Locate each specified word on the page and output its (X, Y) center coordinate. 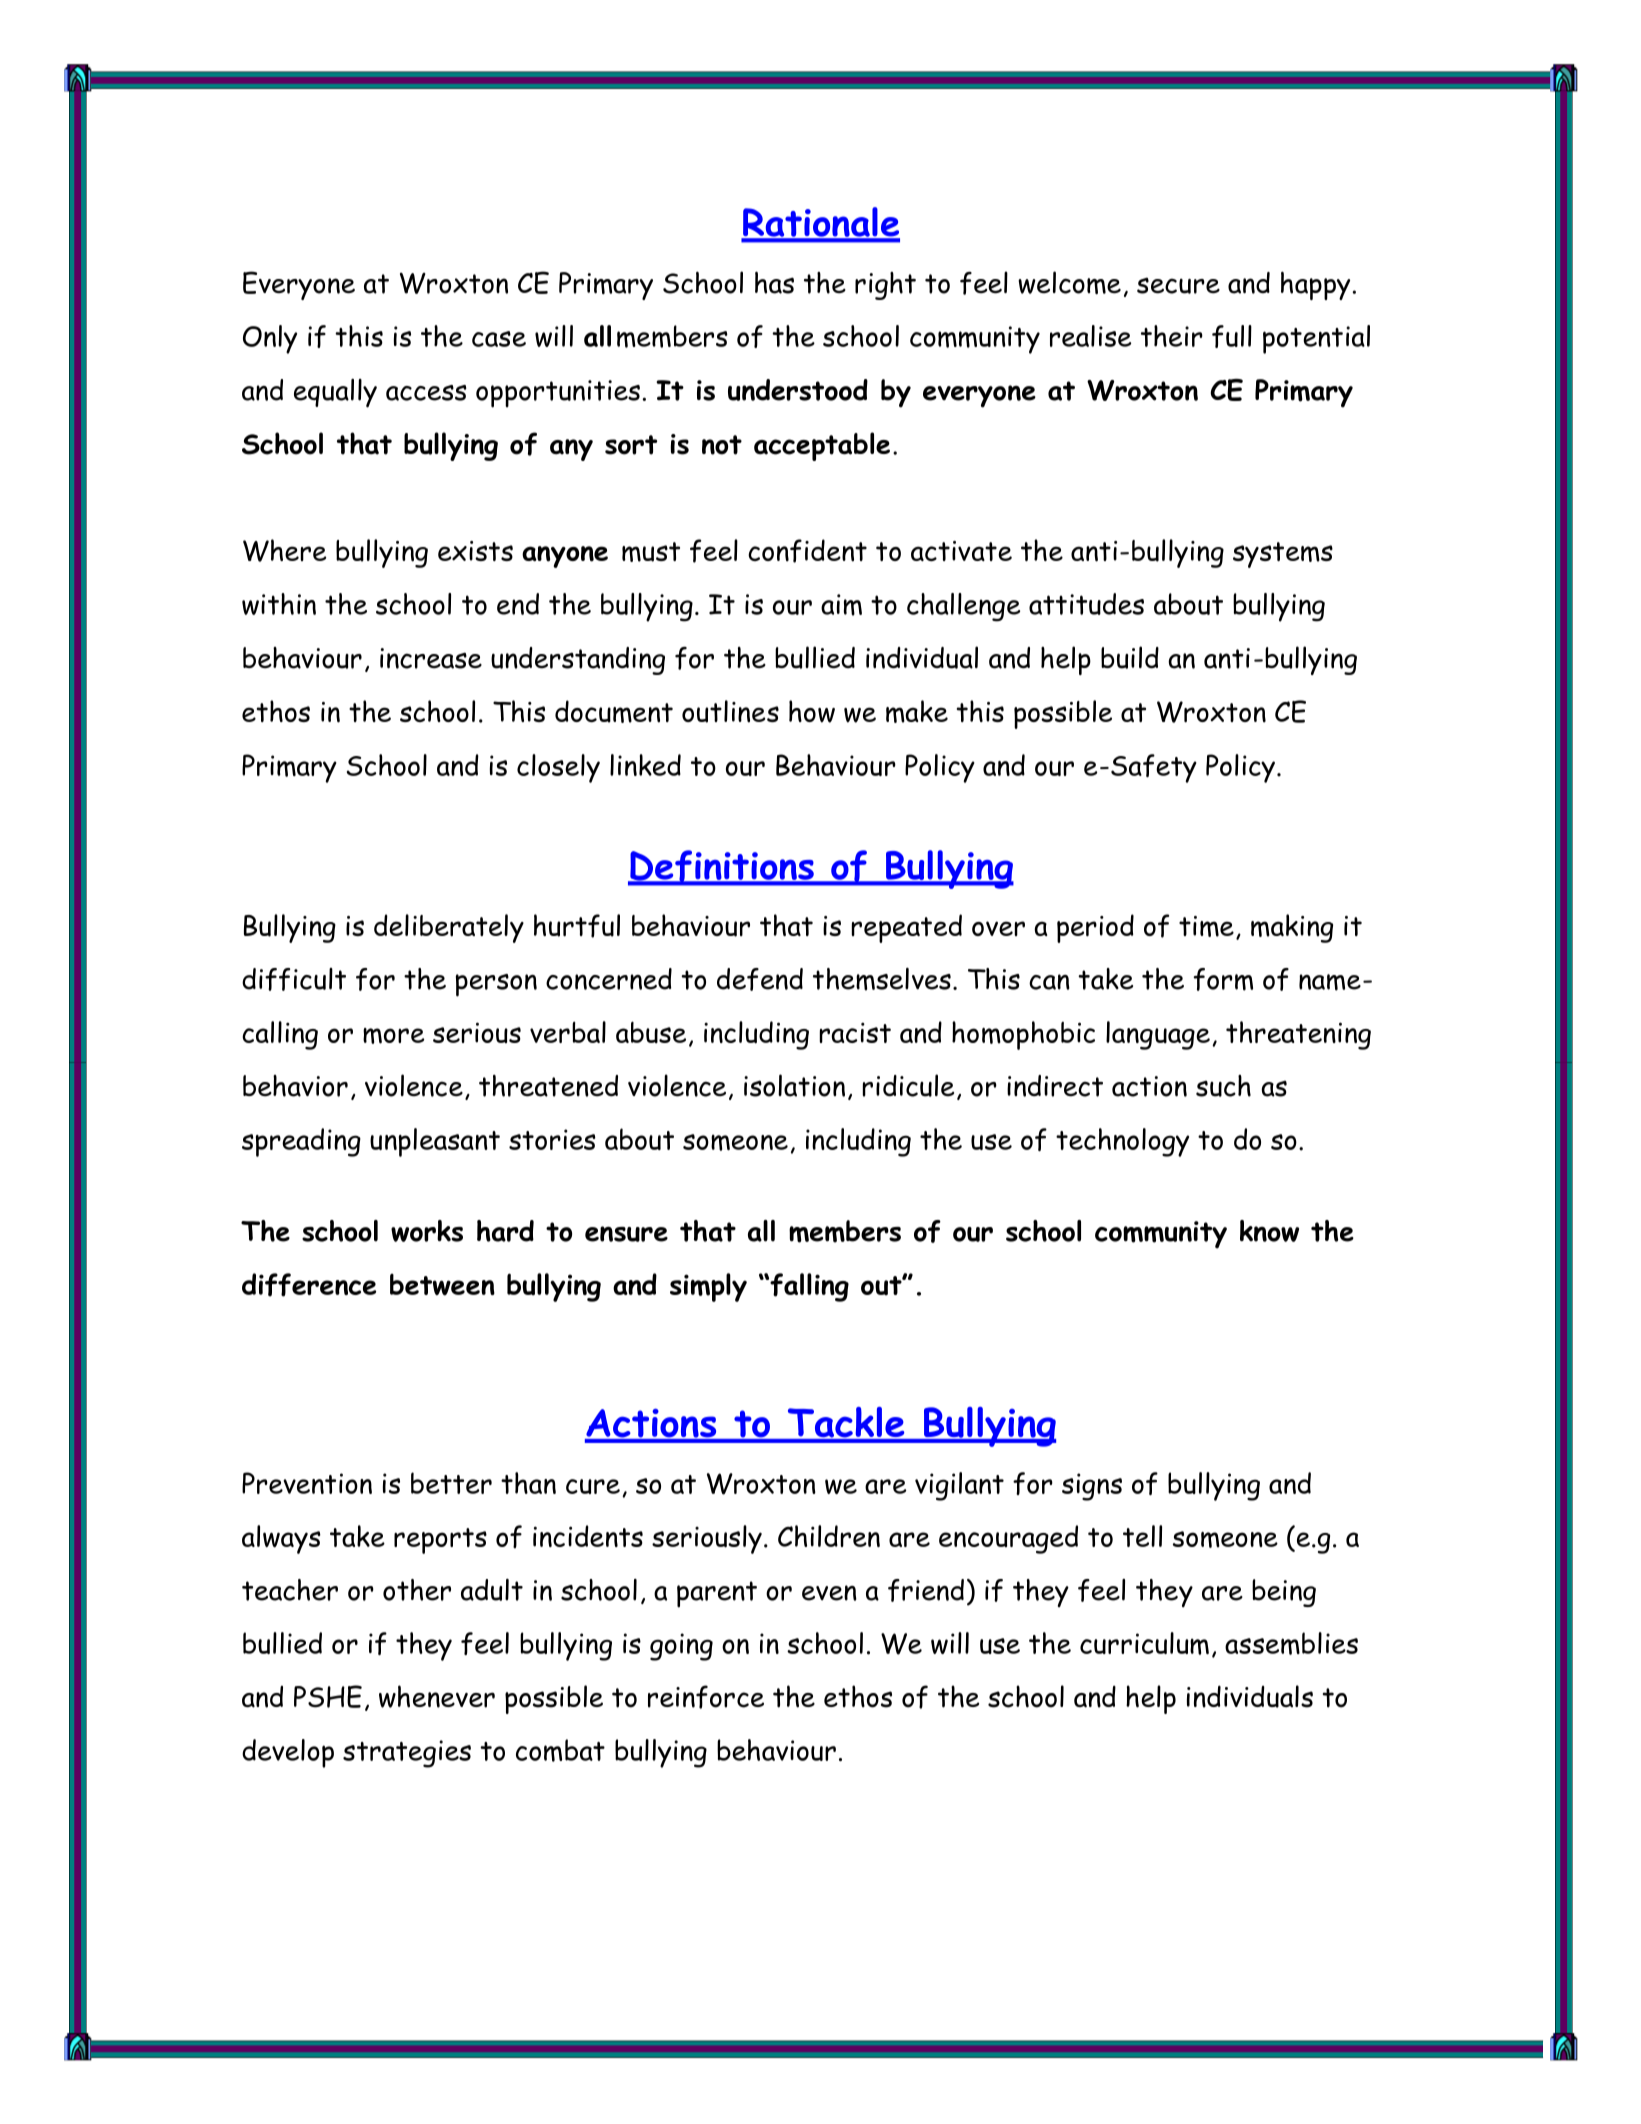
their (1172, 336)
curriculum (1144, 1643)
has (774, 282)
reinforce (706, 1697)
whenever (437, 1696)
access (426, 393)
